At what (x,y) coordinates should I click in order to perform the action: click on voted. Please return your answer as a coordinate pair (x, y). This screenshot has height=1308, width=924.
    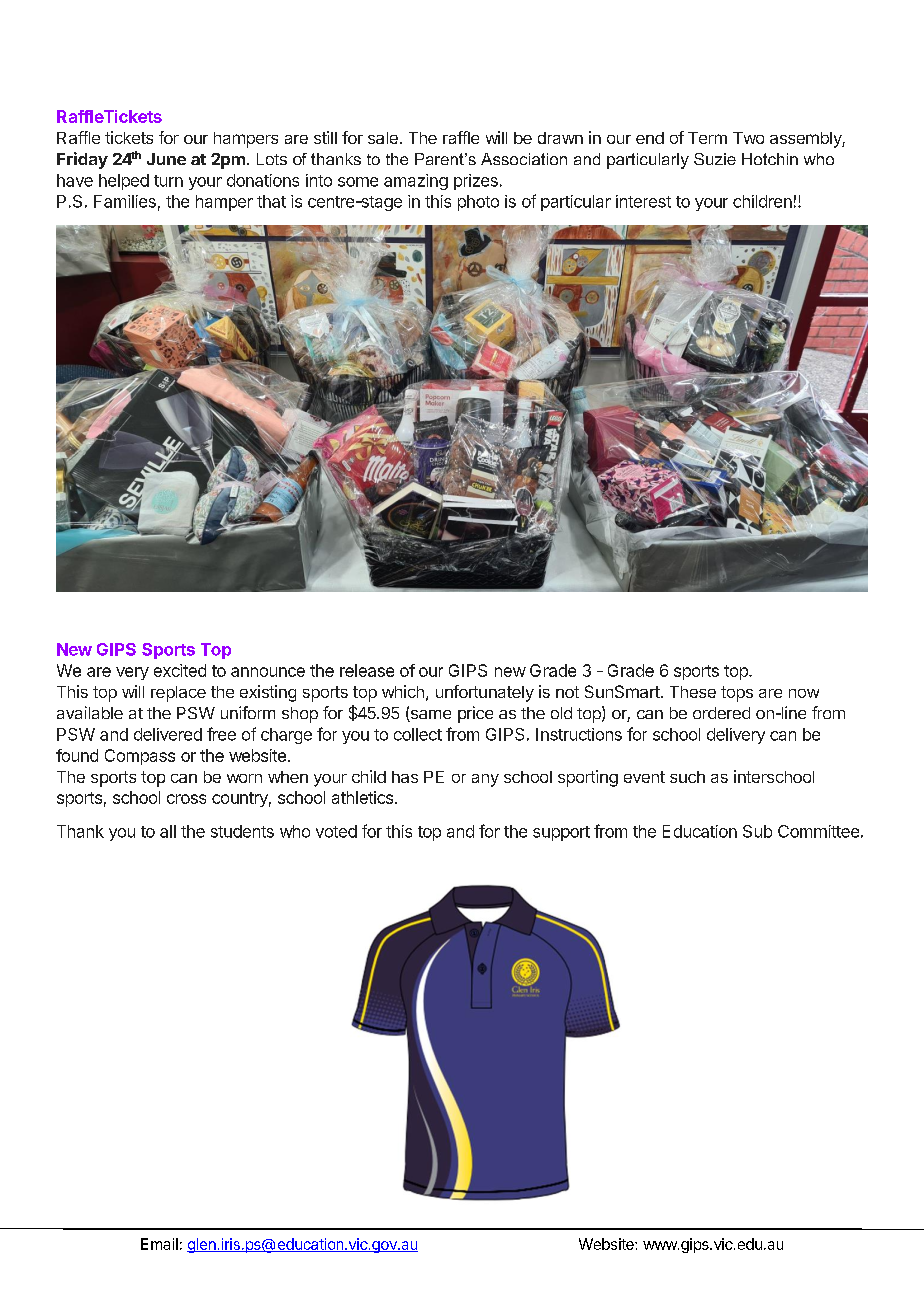
    Looking at the image, I should click on (336, 831).
